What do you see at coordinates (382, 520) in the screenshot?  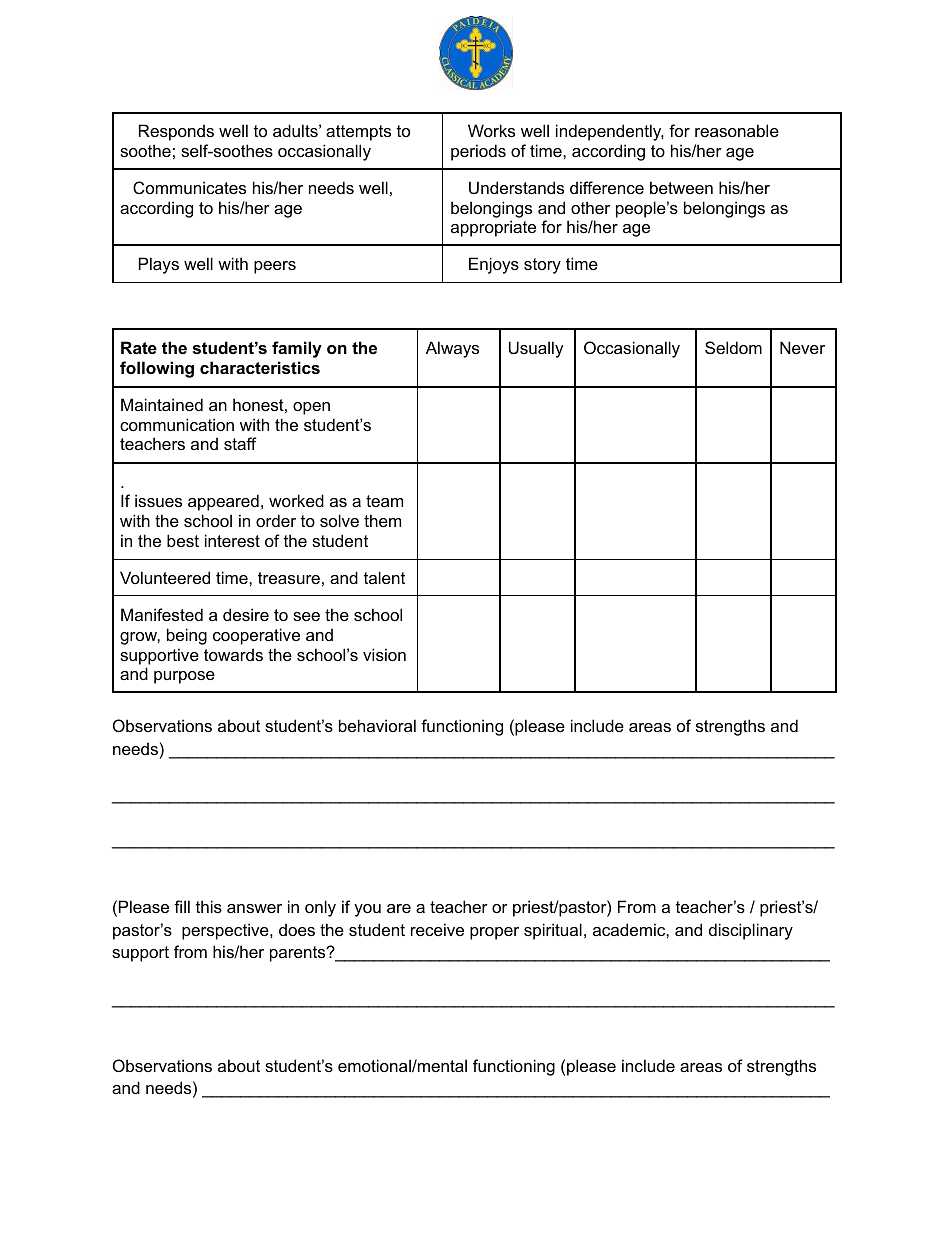 I see `them` at bounding box center [382, 520].
